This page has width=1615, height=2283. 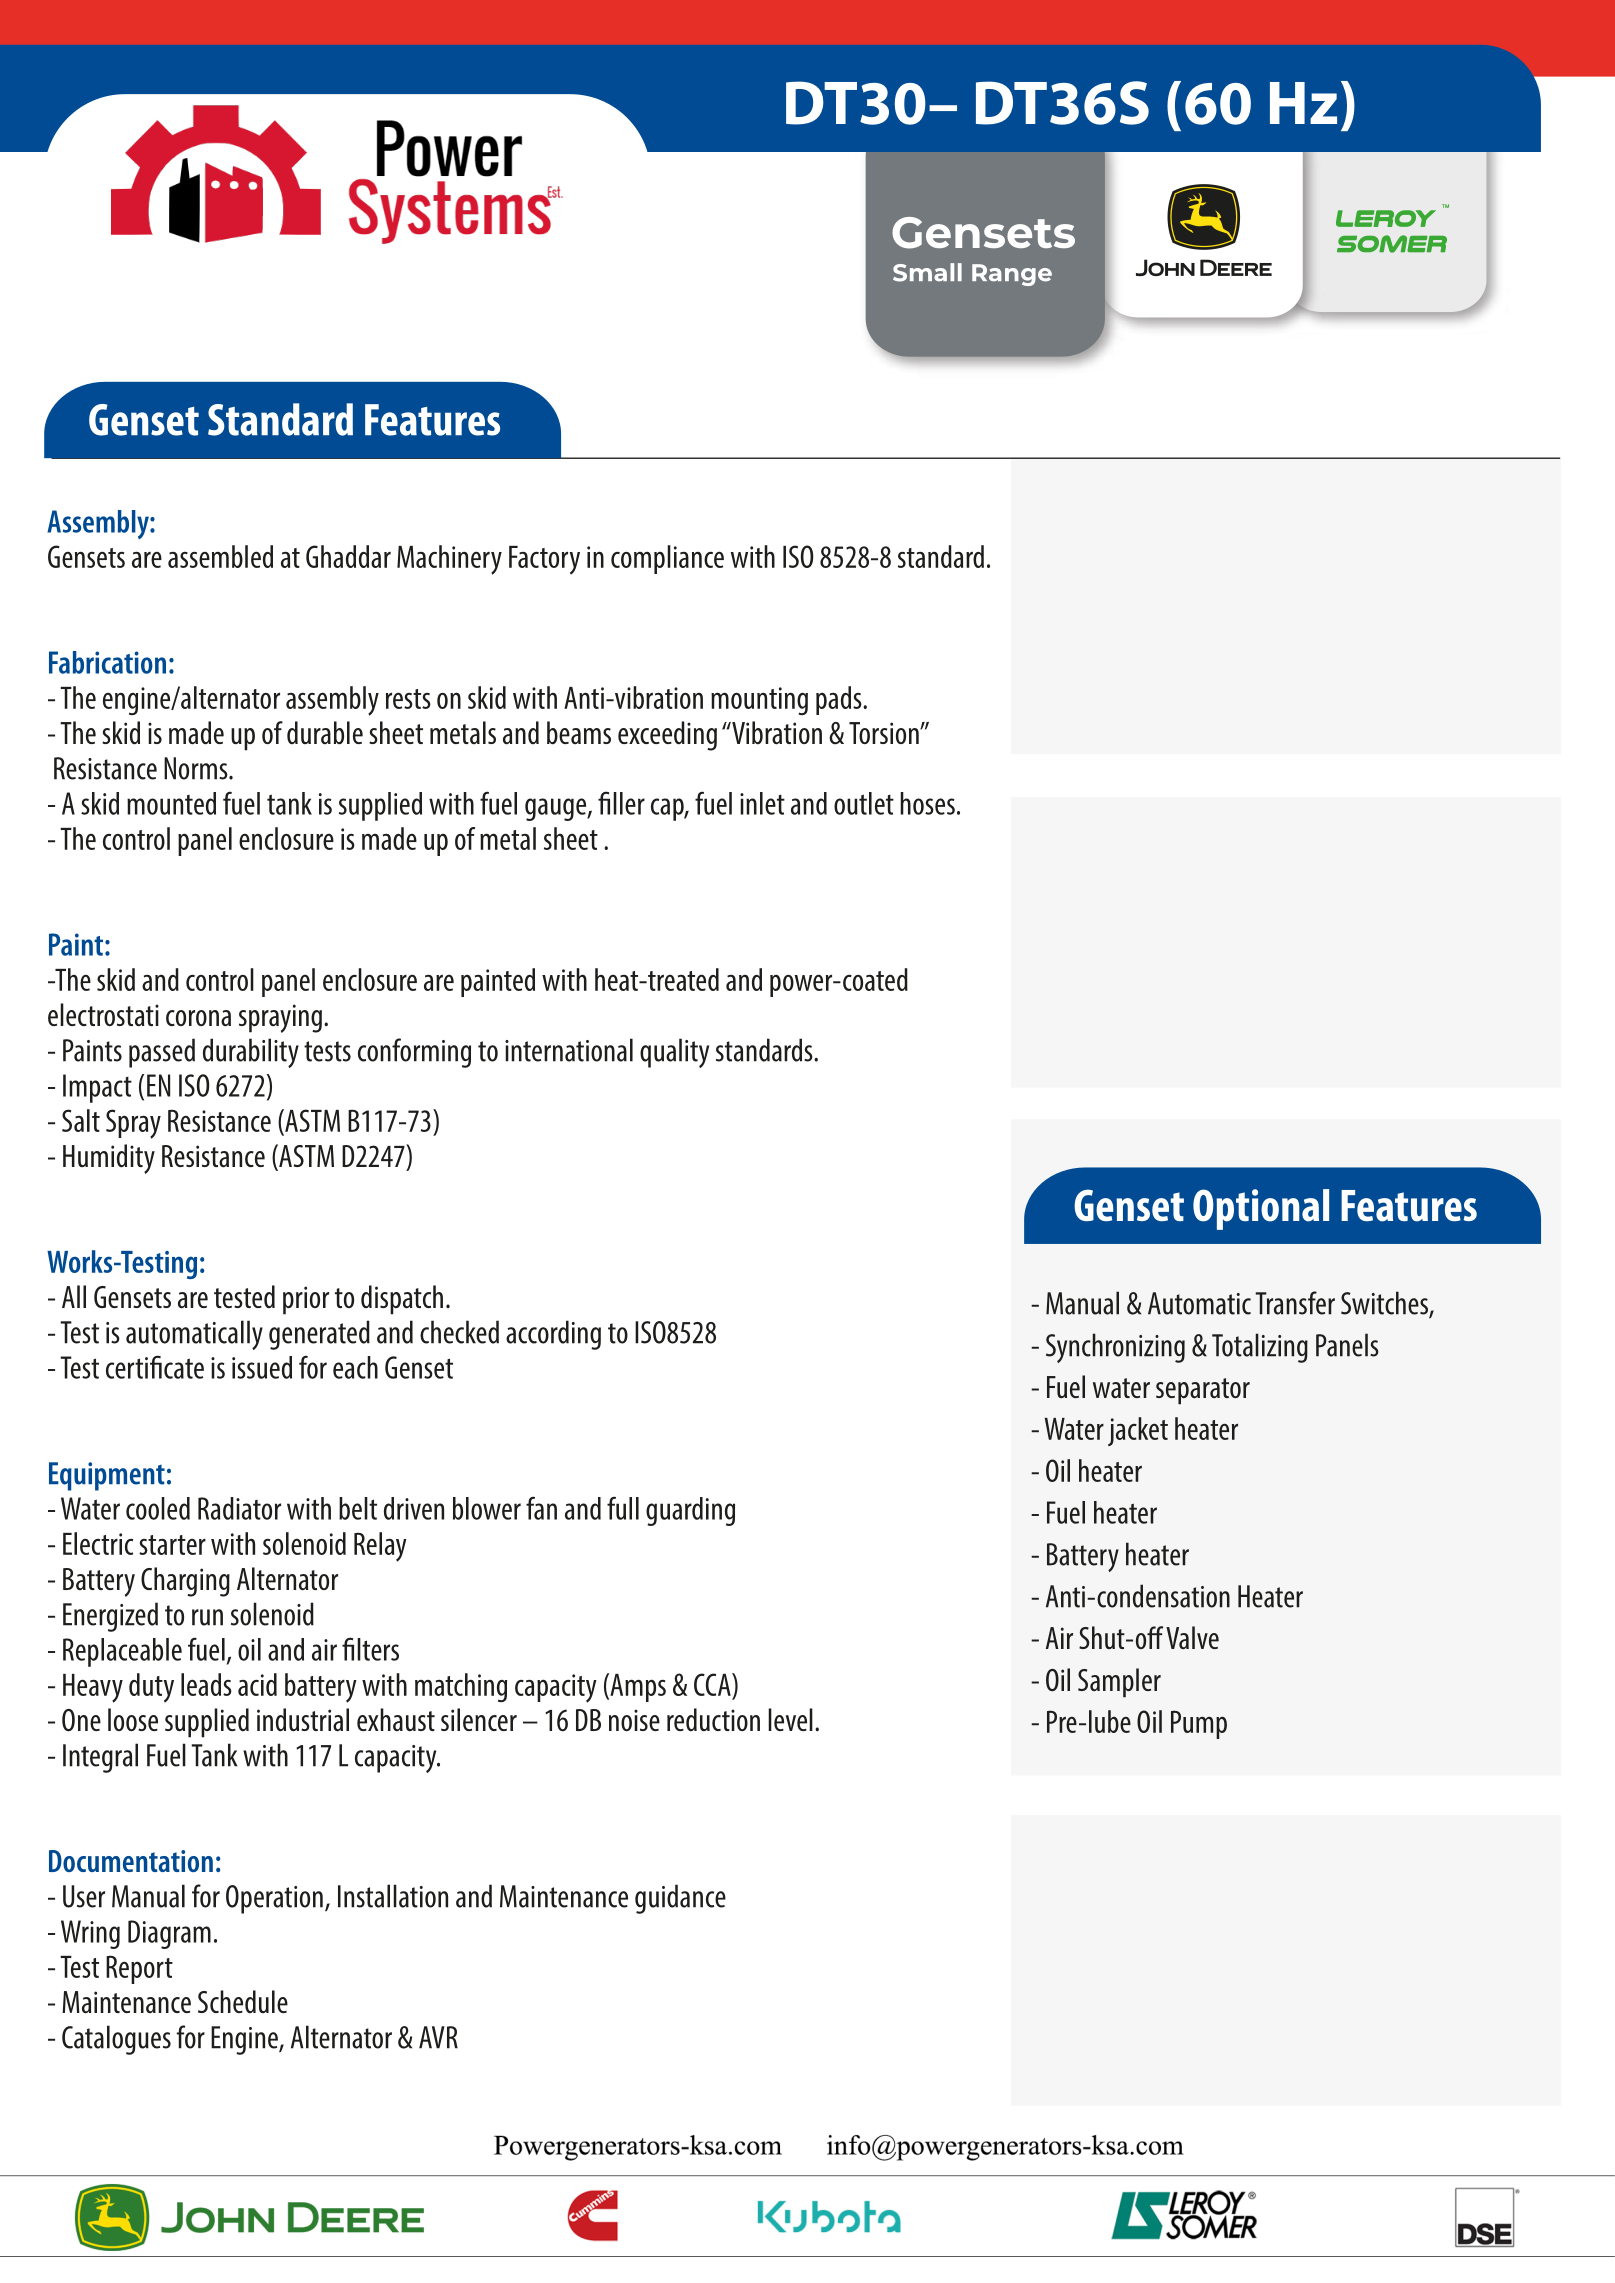 I want to click on Range, so click(x=1012, y=275).
